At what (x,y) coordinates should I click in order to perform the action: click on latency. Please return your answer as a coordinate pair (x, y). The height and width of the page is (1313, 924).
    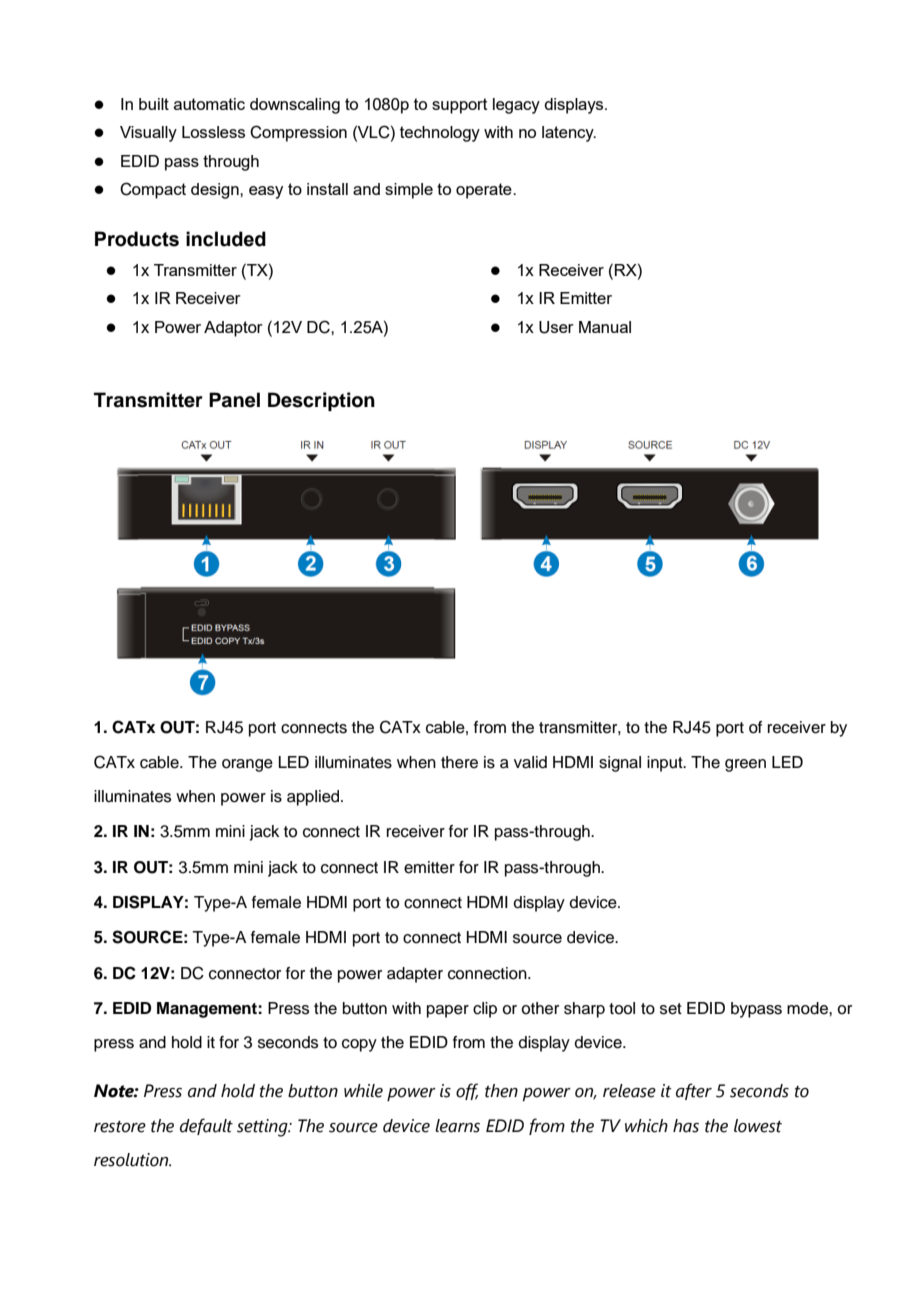
    Looking at the image, I should click on (569, 134).
